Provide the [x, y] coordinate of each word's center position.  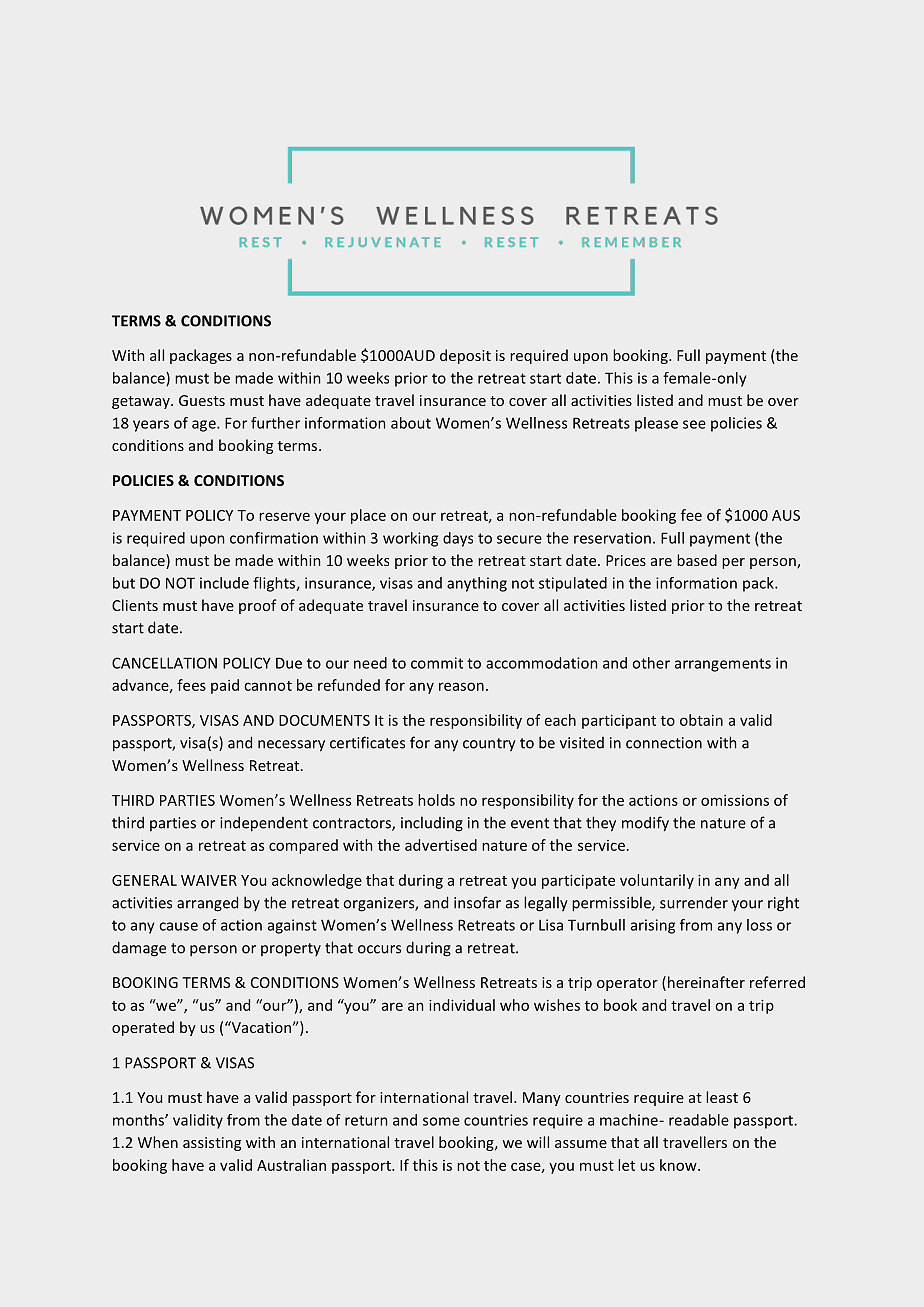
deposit [465, 356]
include [224, 583]
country [489, 744]
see [694, 424]
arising [653, 926]
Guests [202, 400]
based [697, 560]
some [441, 1121]
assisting [212, 1144]
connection [664, 743]
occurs [379, 949]
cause [178, 926]
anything [477, 584]
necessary [291, 746]
